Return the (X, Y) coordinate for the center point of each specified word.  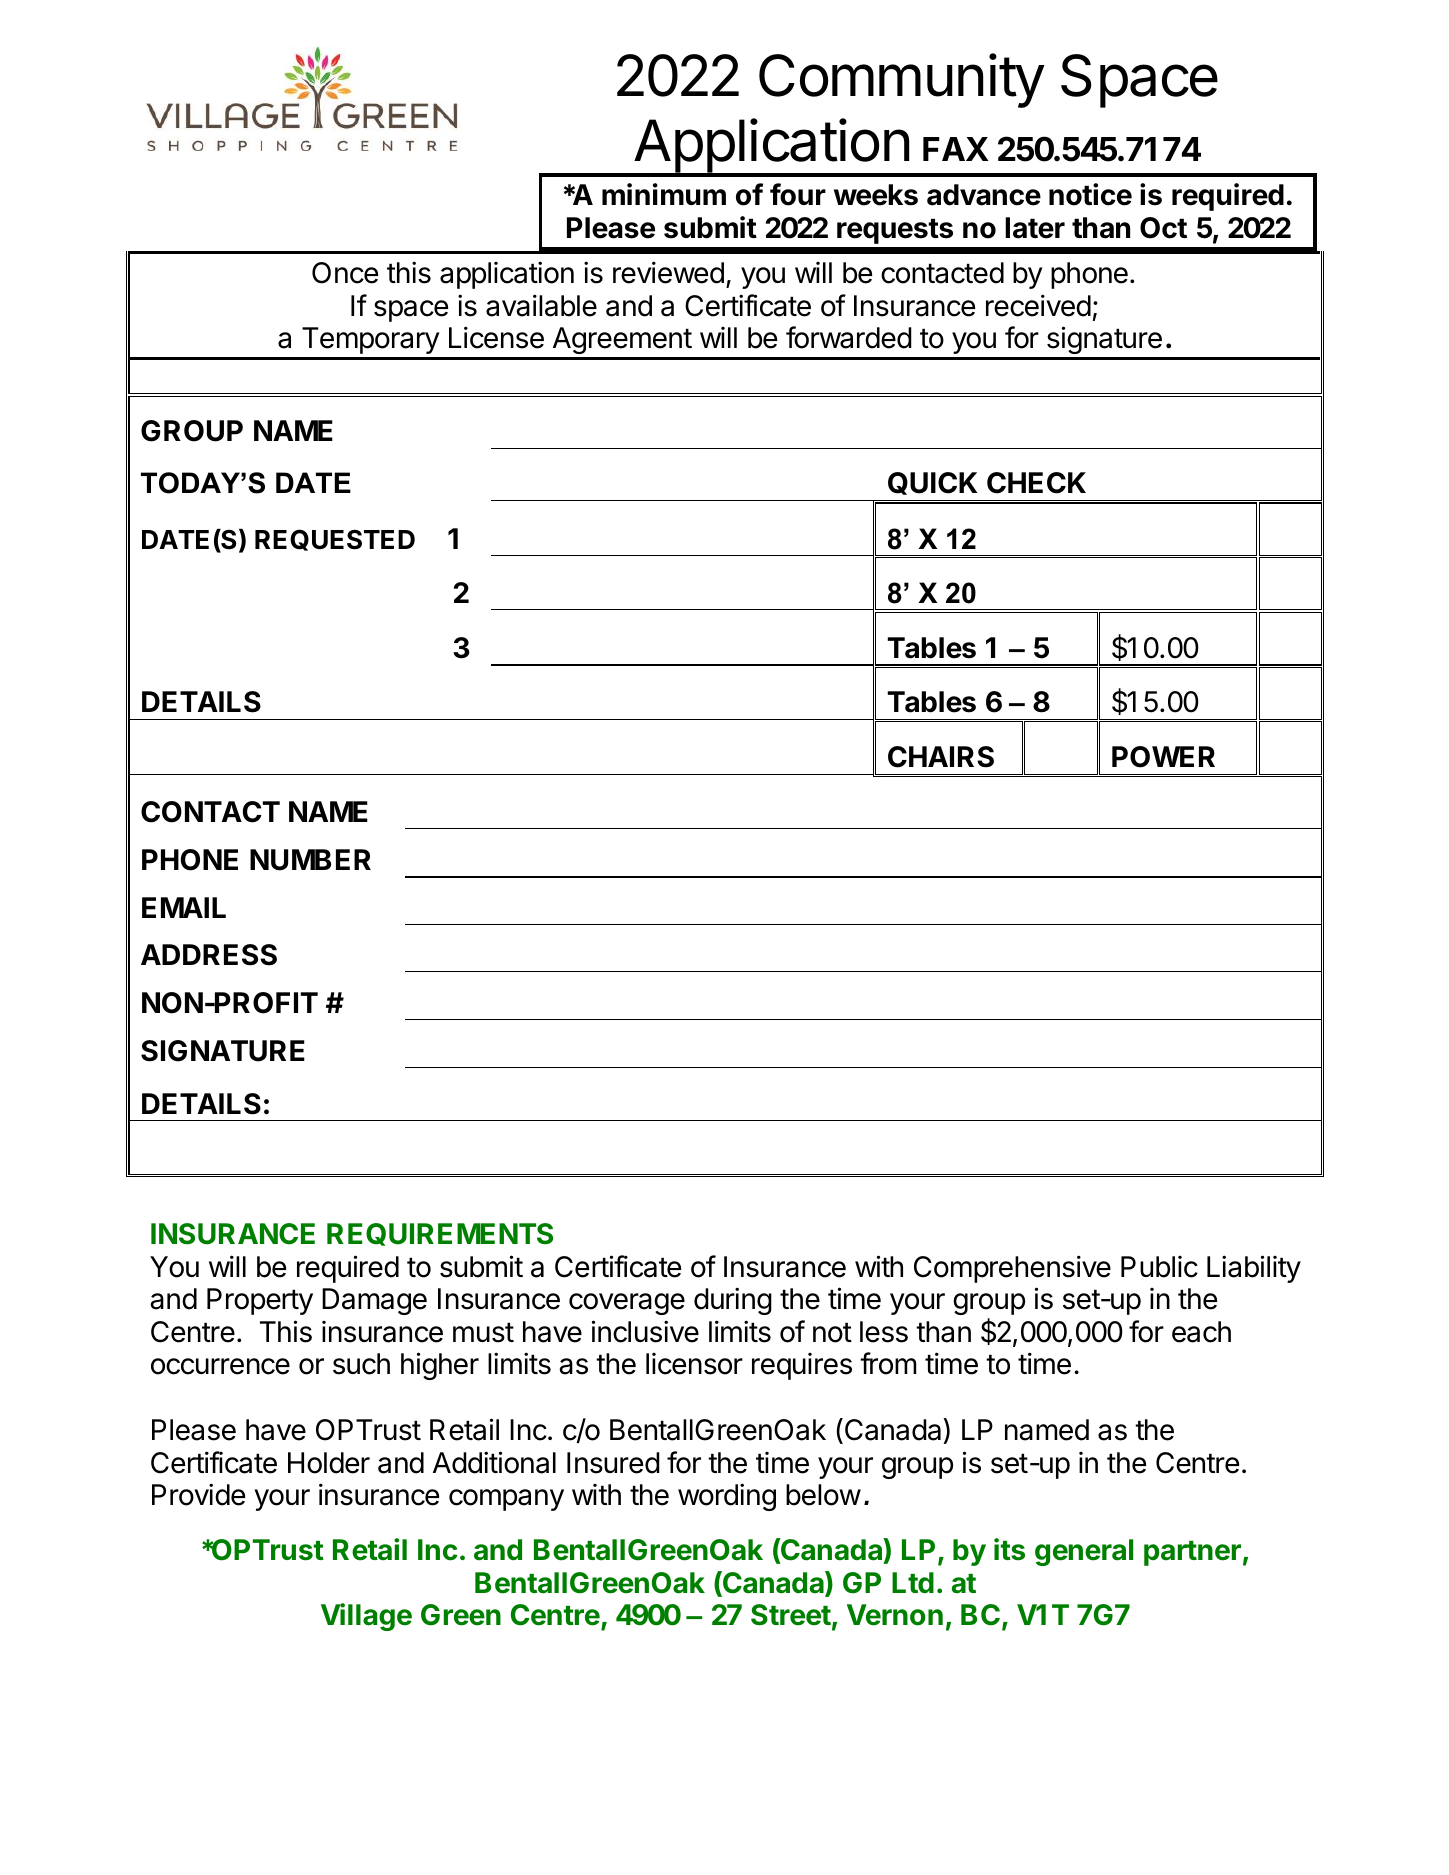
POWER (1163, 757)
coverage (627, 1304)
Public (1159, 1267)
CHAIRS (941, 757)
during (733, 1301)
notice (1090, 194)
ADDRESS (209, 955)
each (1201, 1332)
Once (345, 273)
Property (260, 1301)
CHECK (1036, 483)
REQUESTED (335, 540)
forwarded (849, 337)
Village (366, 1617)
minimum (664, 194)
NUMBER (310, 860)
